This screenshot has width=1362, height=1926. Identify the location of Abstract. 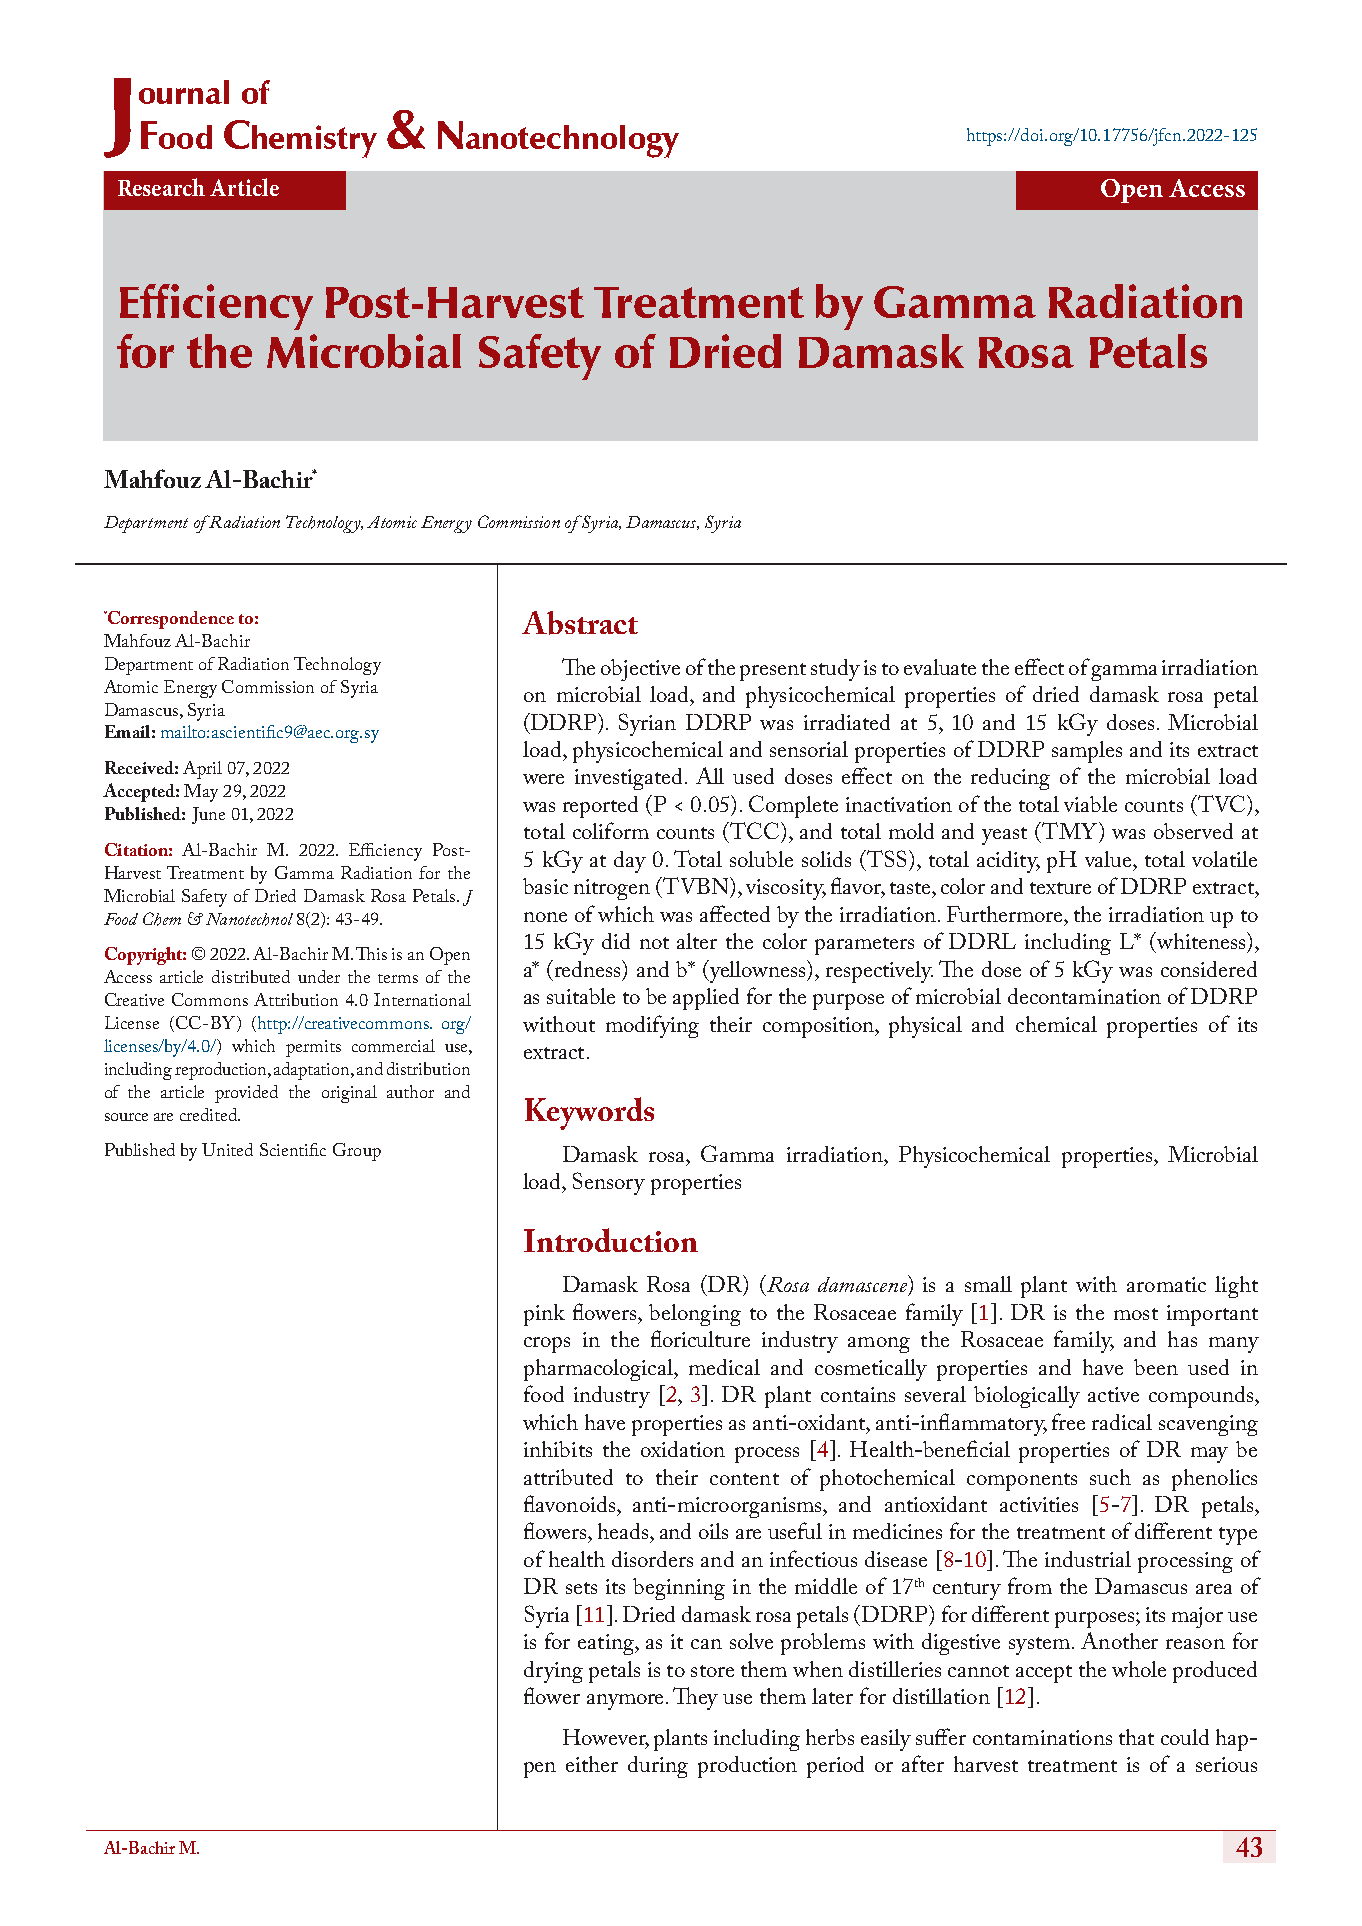
(580, 623).
